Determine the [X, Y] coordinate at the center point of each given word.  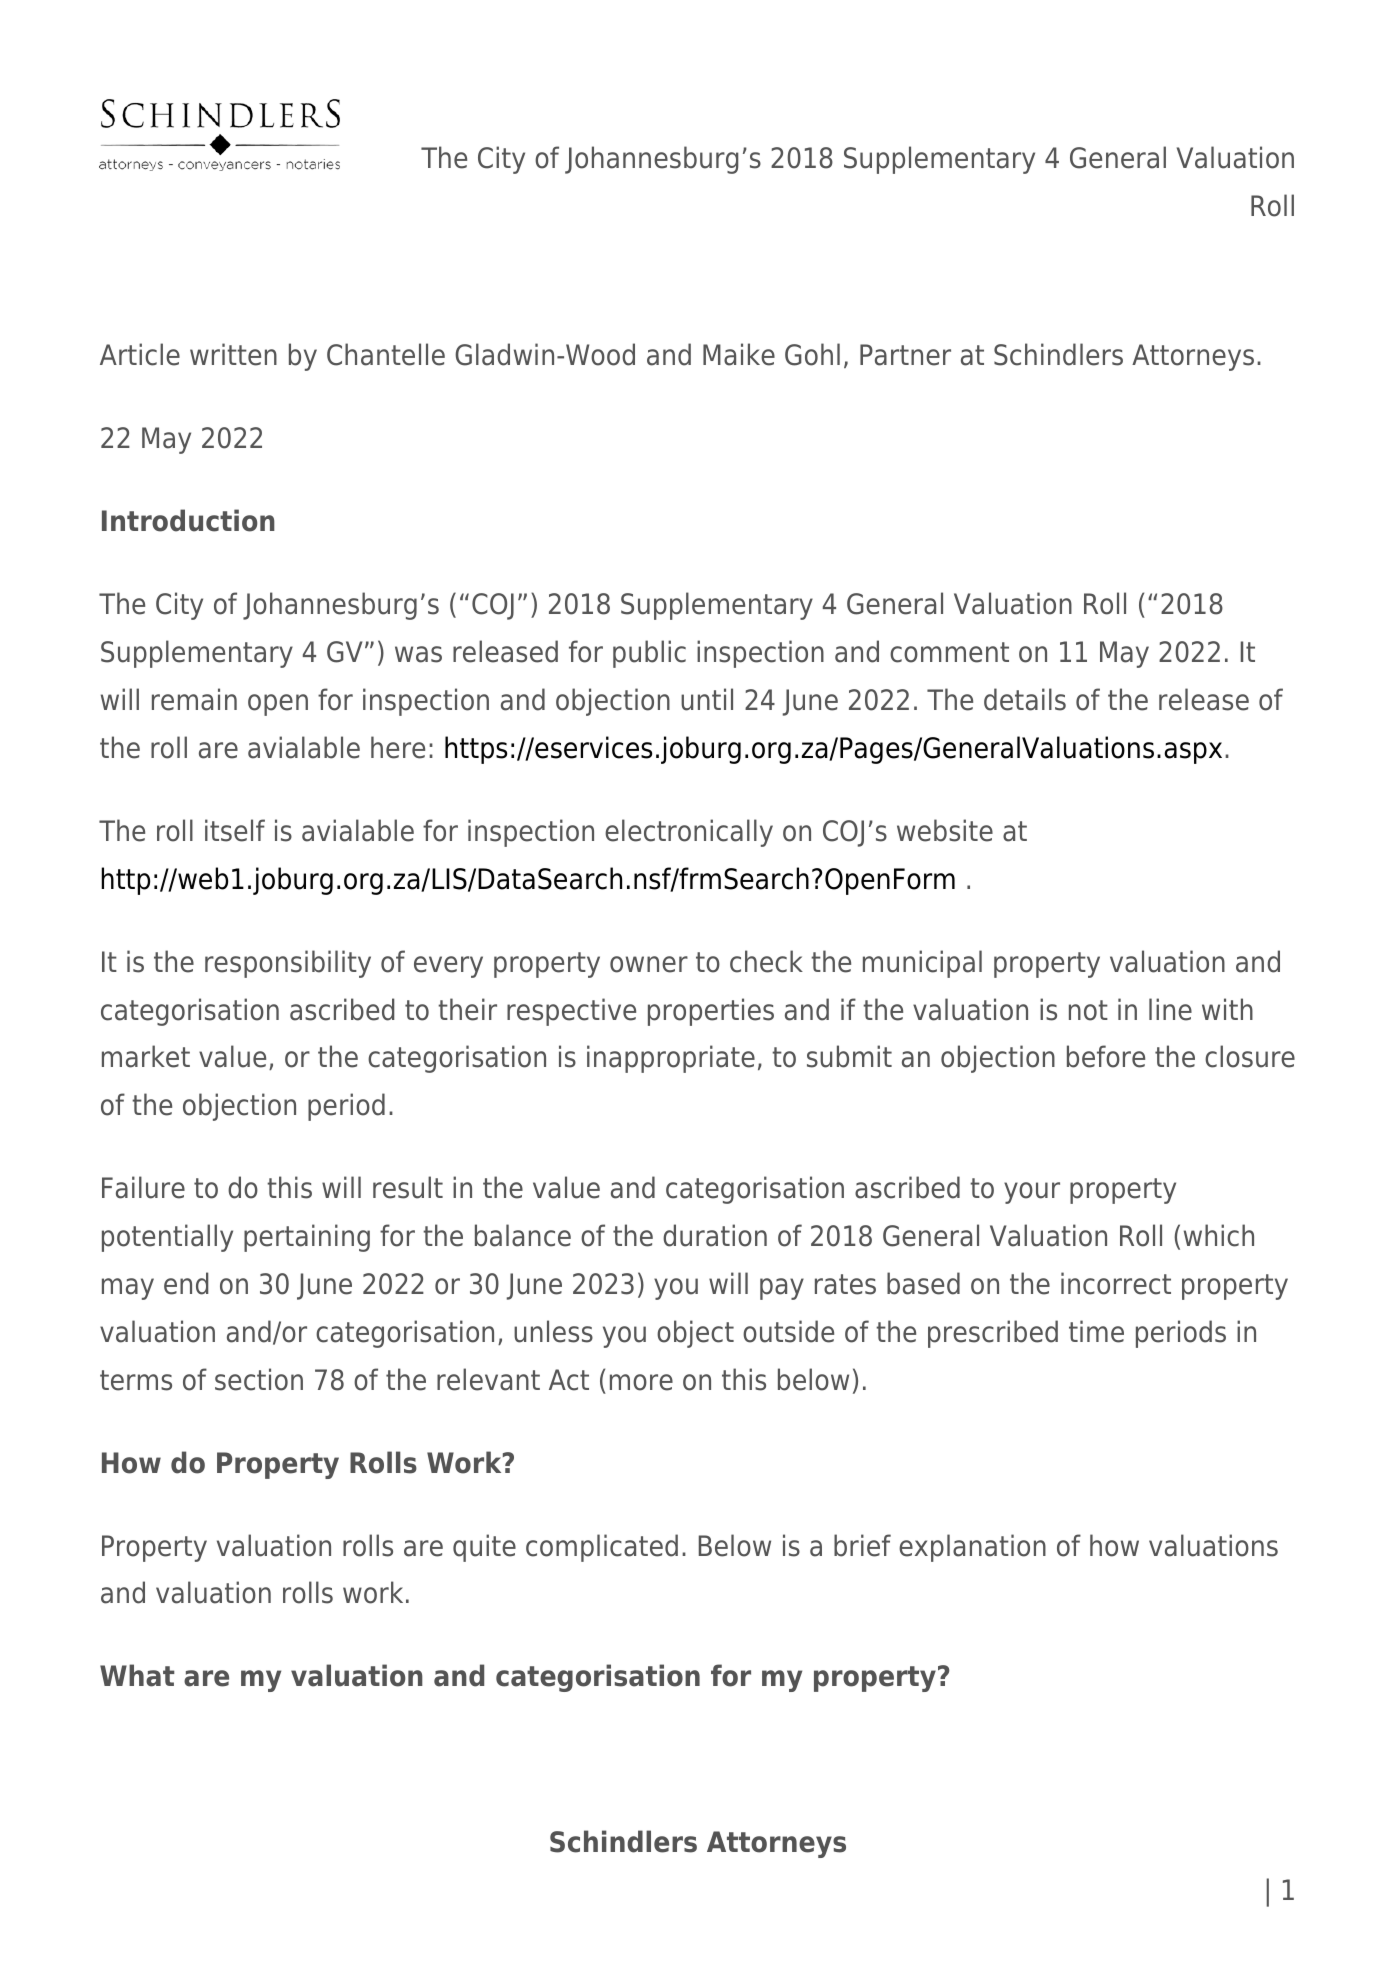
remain [194, 699]
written [233, 354]
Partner [905, 355]
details [1025, 699]
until [707, 699]
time [1096, 1331]
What [137, 1675]
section [259, 1379]
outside [788, 1331]
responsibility [288, 964]
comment [949, 652]
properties [711, 1012]
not [1088, 1010]
